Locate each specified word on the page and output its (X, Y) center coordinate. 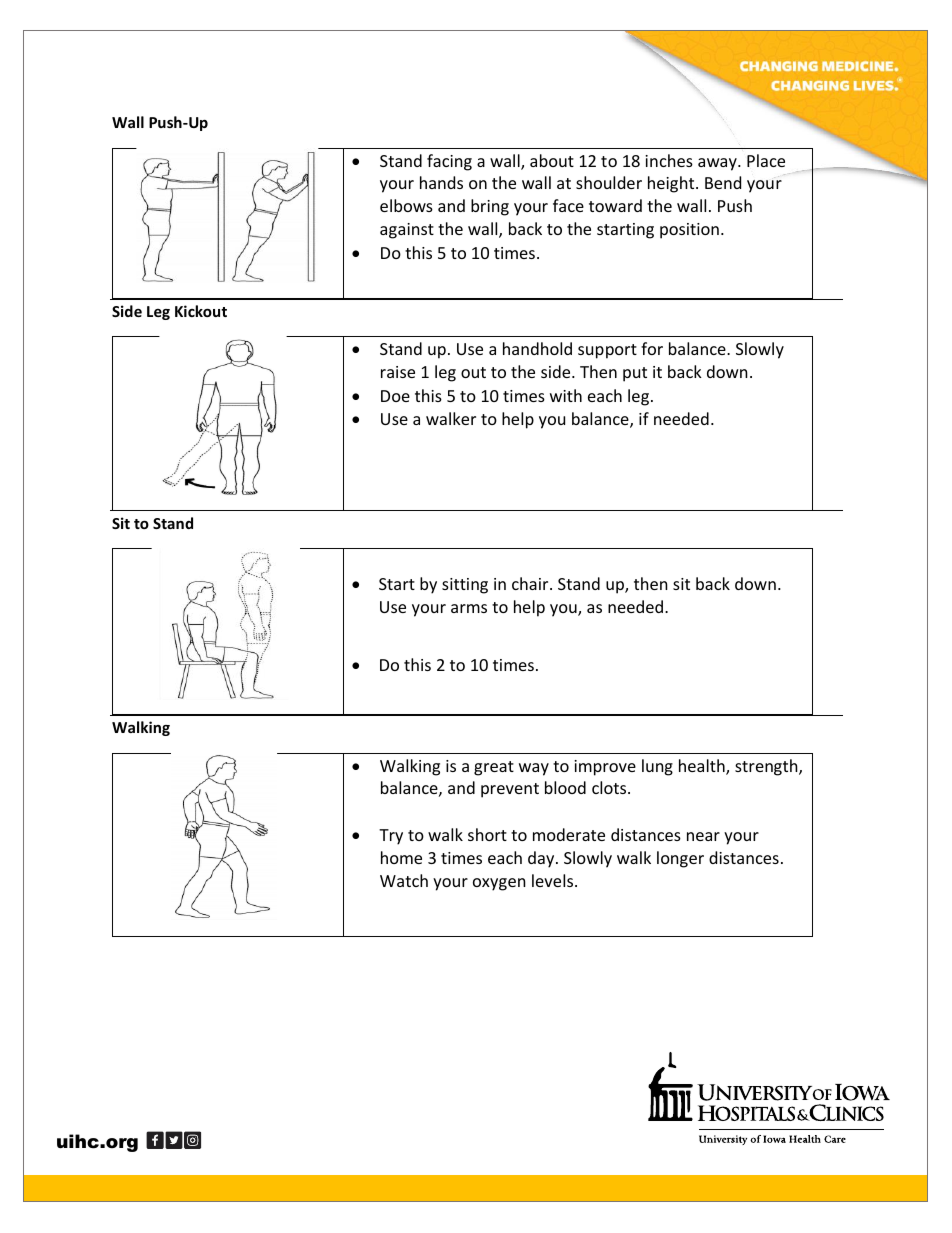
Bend (723, 182)
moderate (569, 834)
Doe (395, 396)
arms (469, 608)
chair (531, 583)
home (401, 857)
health (703, 767)
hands (441, 182)
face (568, 205)
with (566, 395)
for (652, 348)
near (703, 836)
